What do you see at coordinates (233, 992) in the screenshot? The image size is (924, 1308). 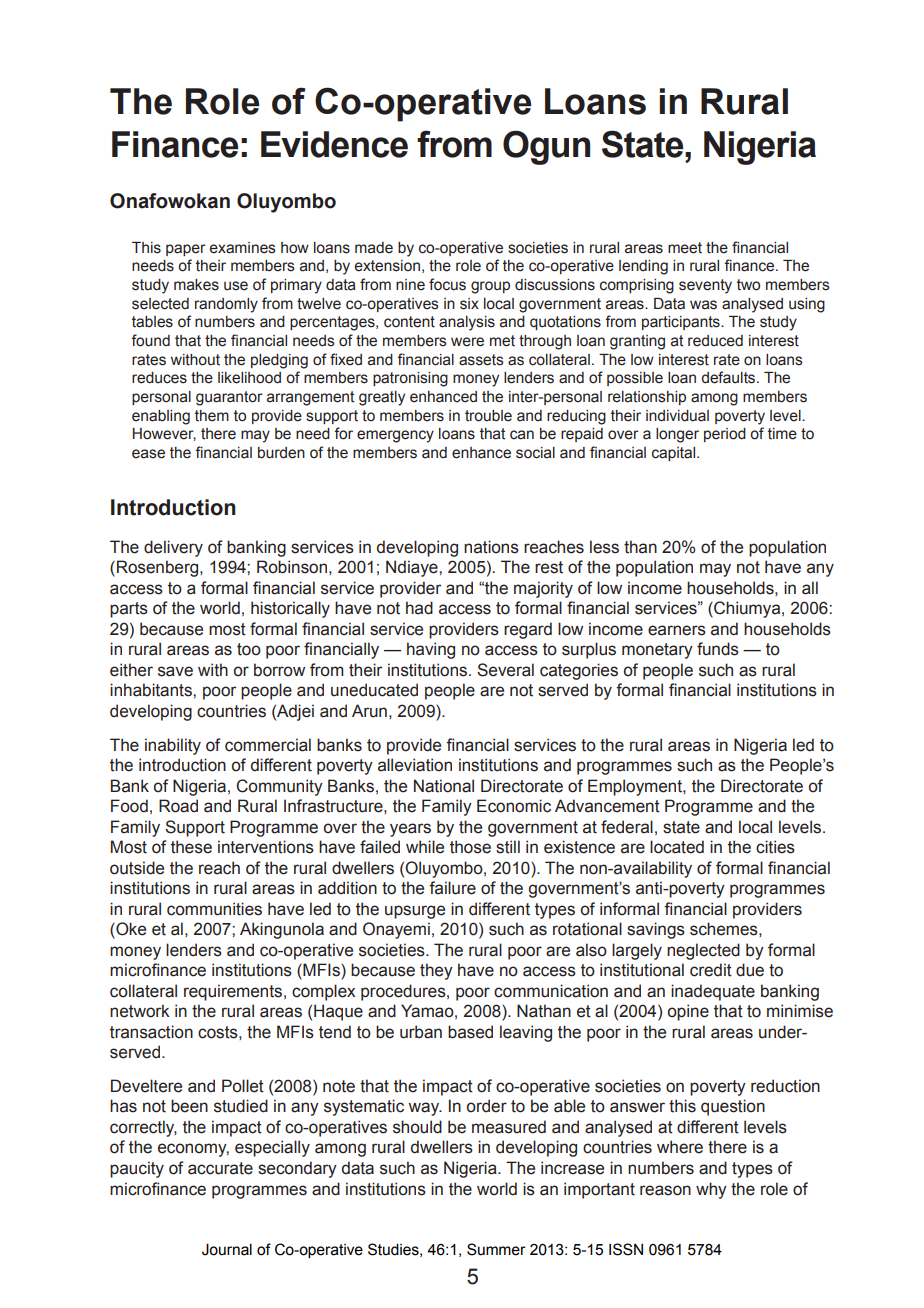 I see `requirements` at bounding box center [233, 992].
